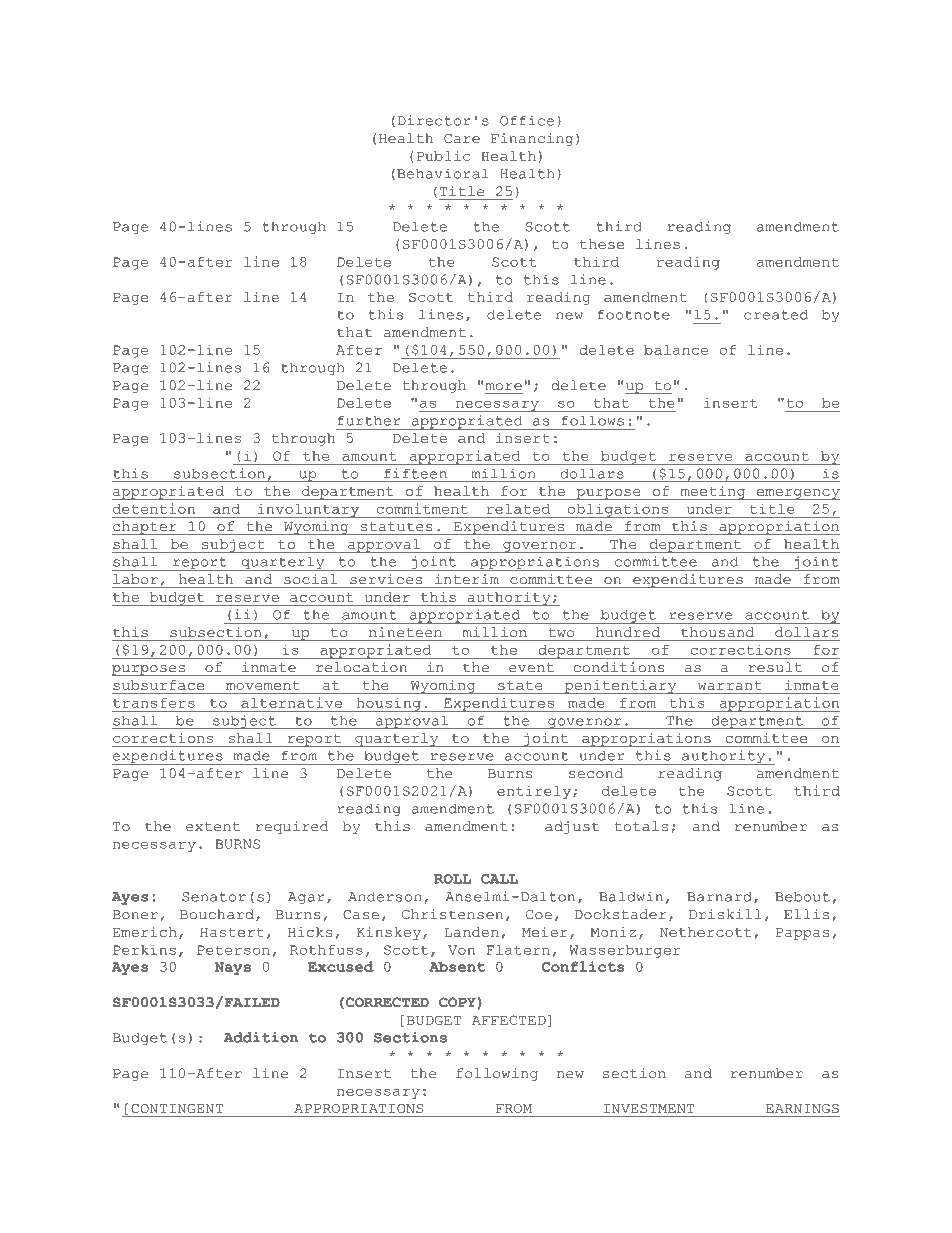 The image size is (952, 1233). What do you see at coordinates (602, 244) in the document?
I see `these` at bounding box center [602, 244].
